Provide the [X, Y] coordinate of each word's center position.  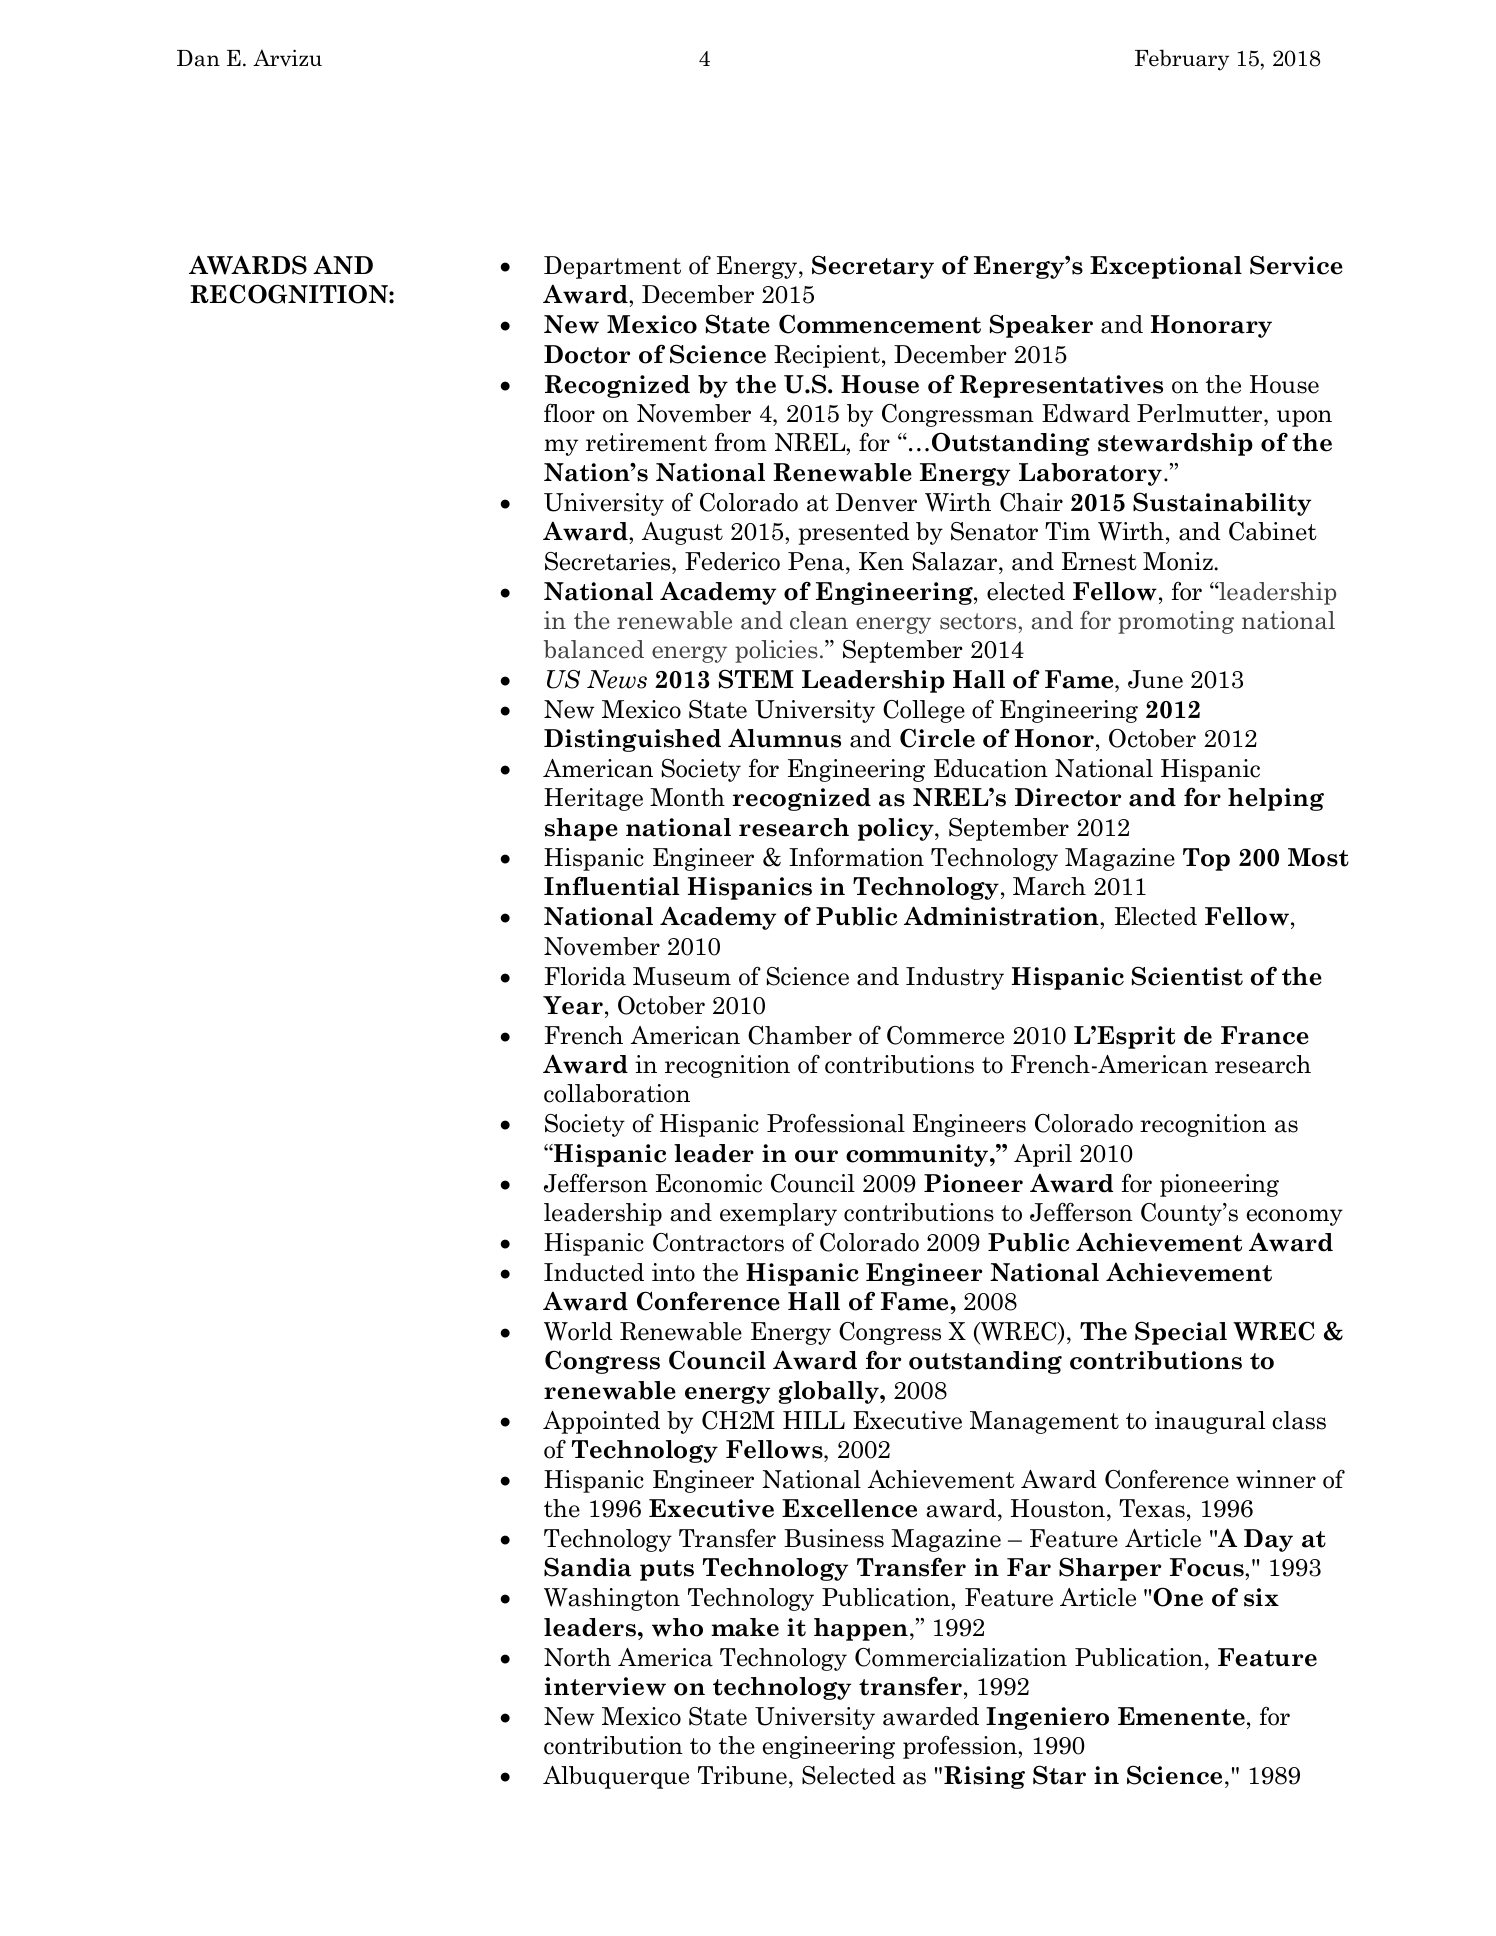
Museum [682, 976]
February [1182, 60]
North [577, 1657]
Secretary [873, 267]
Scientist [1187, 976]
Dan [198, 58]
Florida [585, 976]
